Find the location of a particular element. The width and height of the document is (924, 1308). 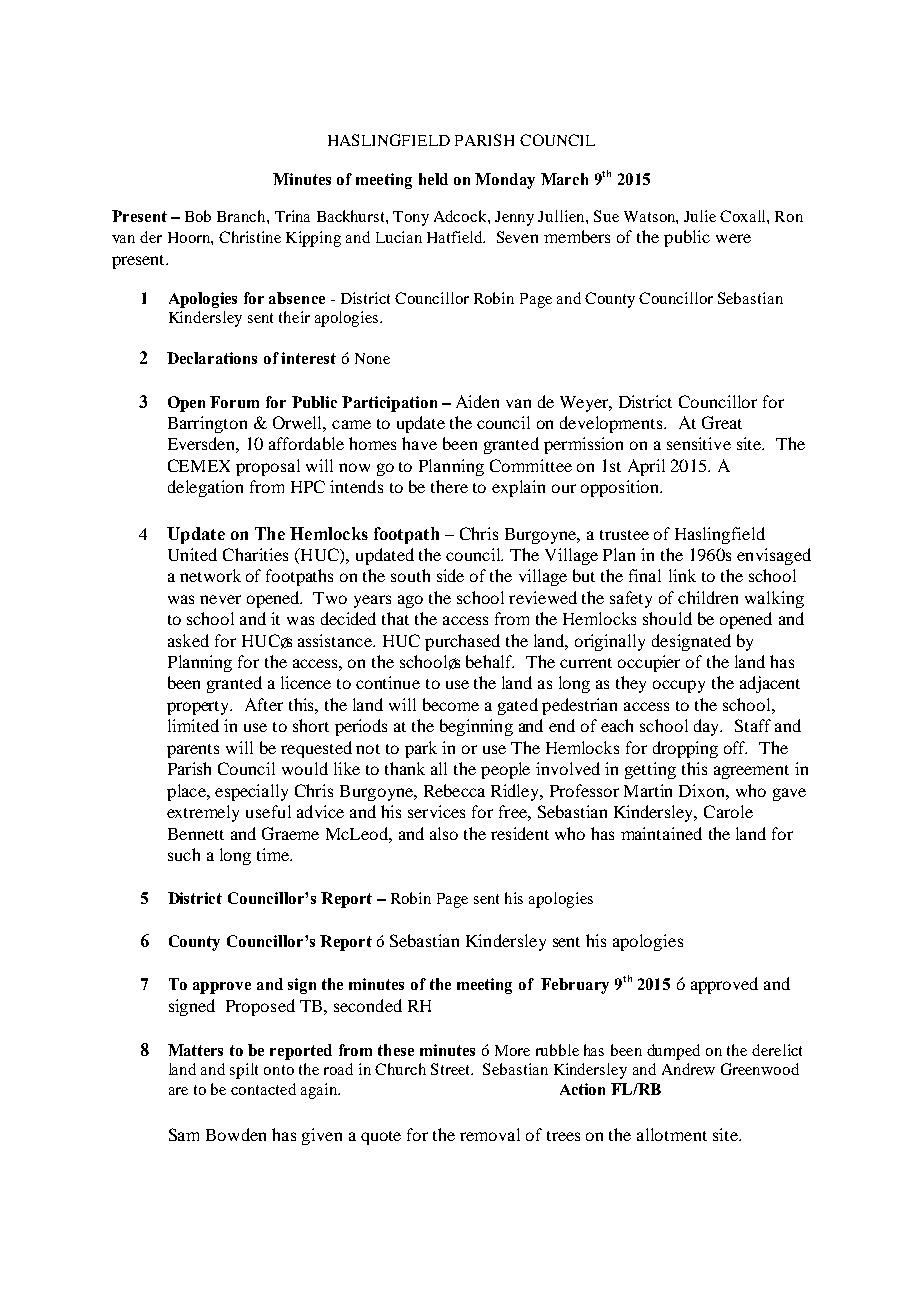

occupy is located at coordinates (679, 686).
